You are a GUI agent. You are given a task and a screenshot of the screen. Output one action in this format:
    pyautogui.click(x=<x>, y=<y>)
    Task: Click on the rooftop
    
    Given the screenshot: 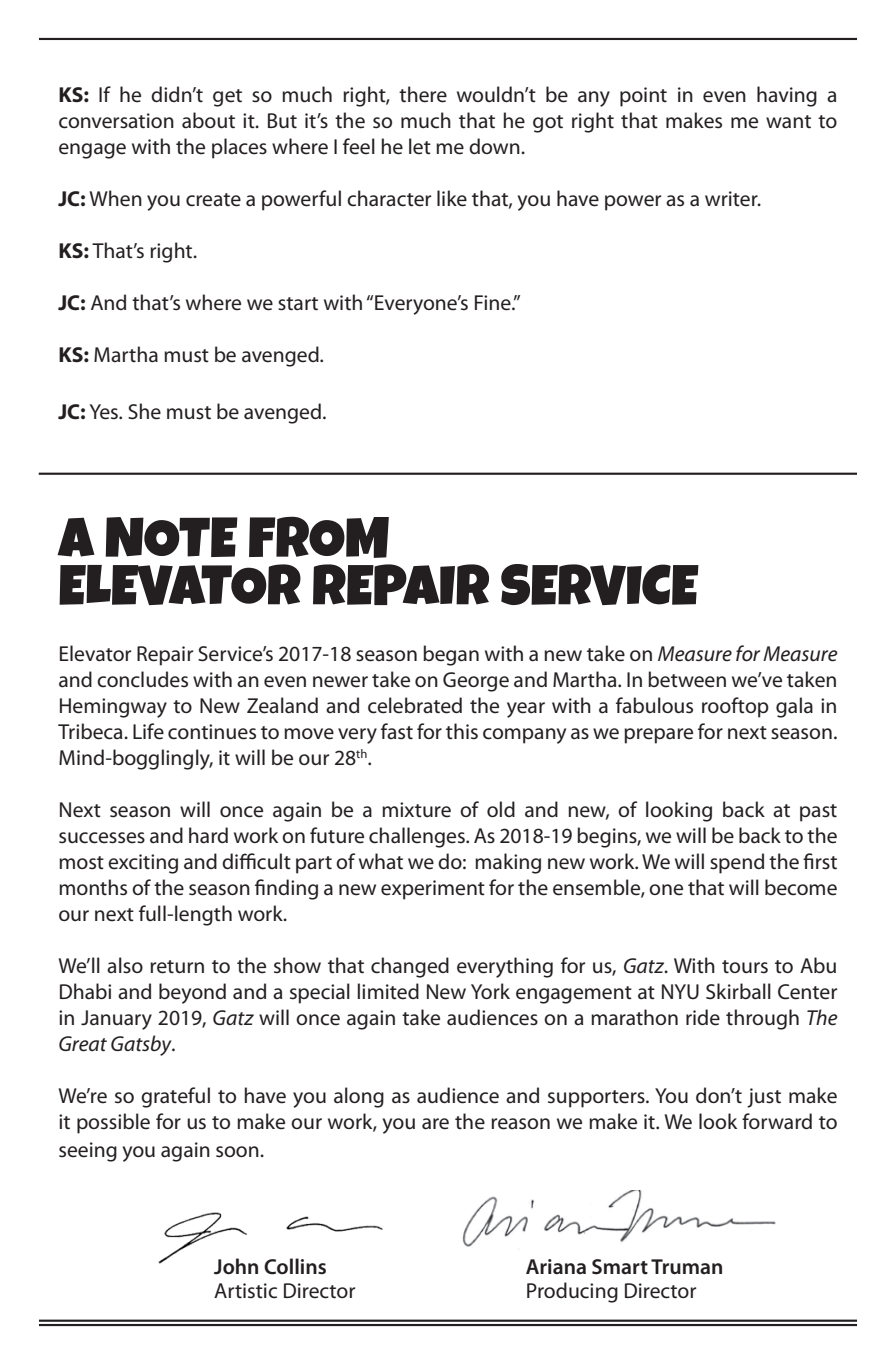 What is the action you would take?
    pyautogui.click(x=735, y=707)
